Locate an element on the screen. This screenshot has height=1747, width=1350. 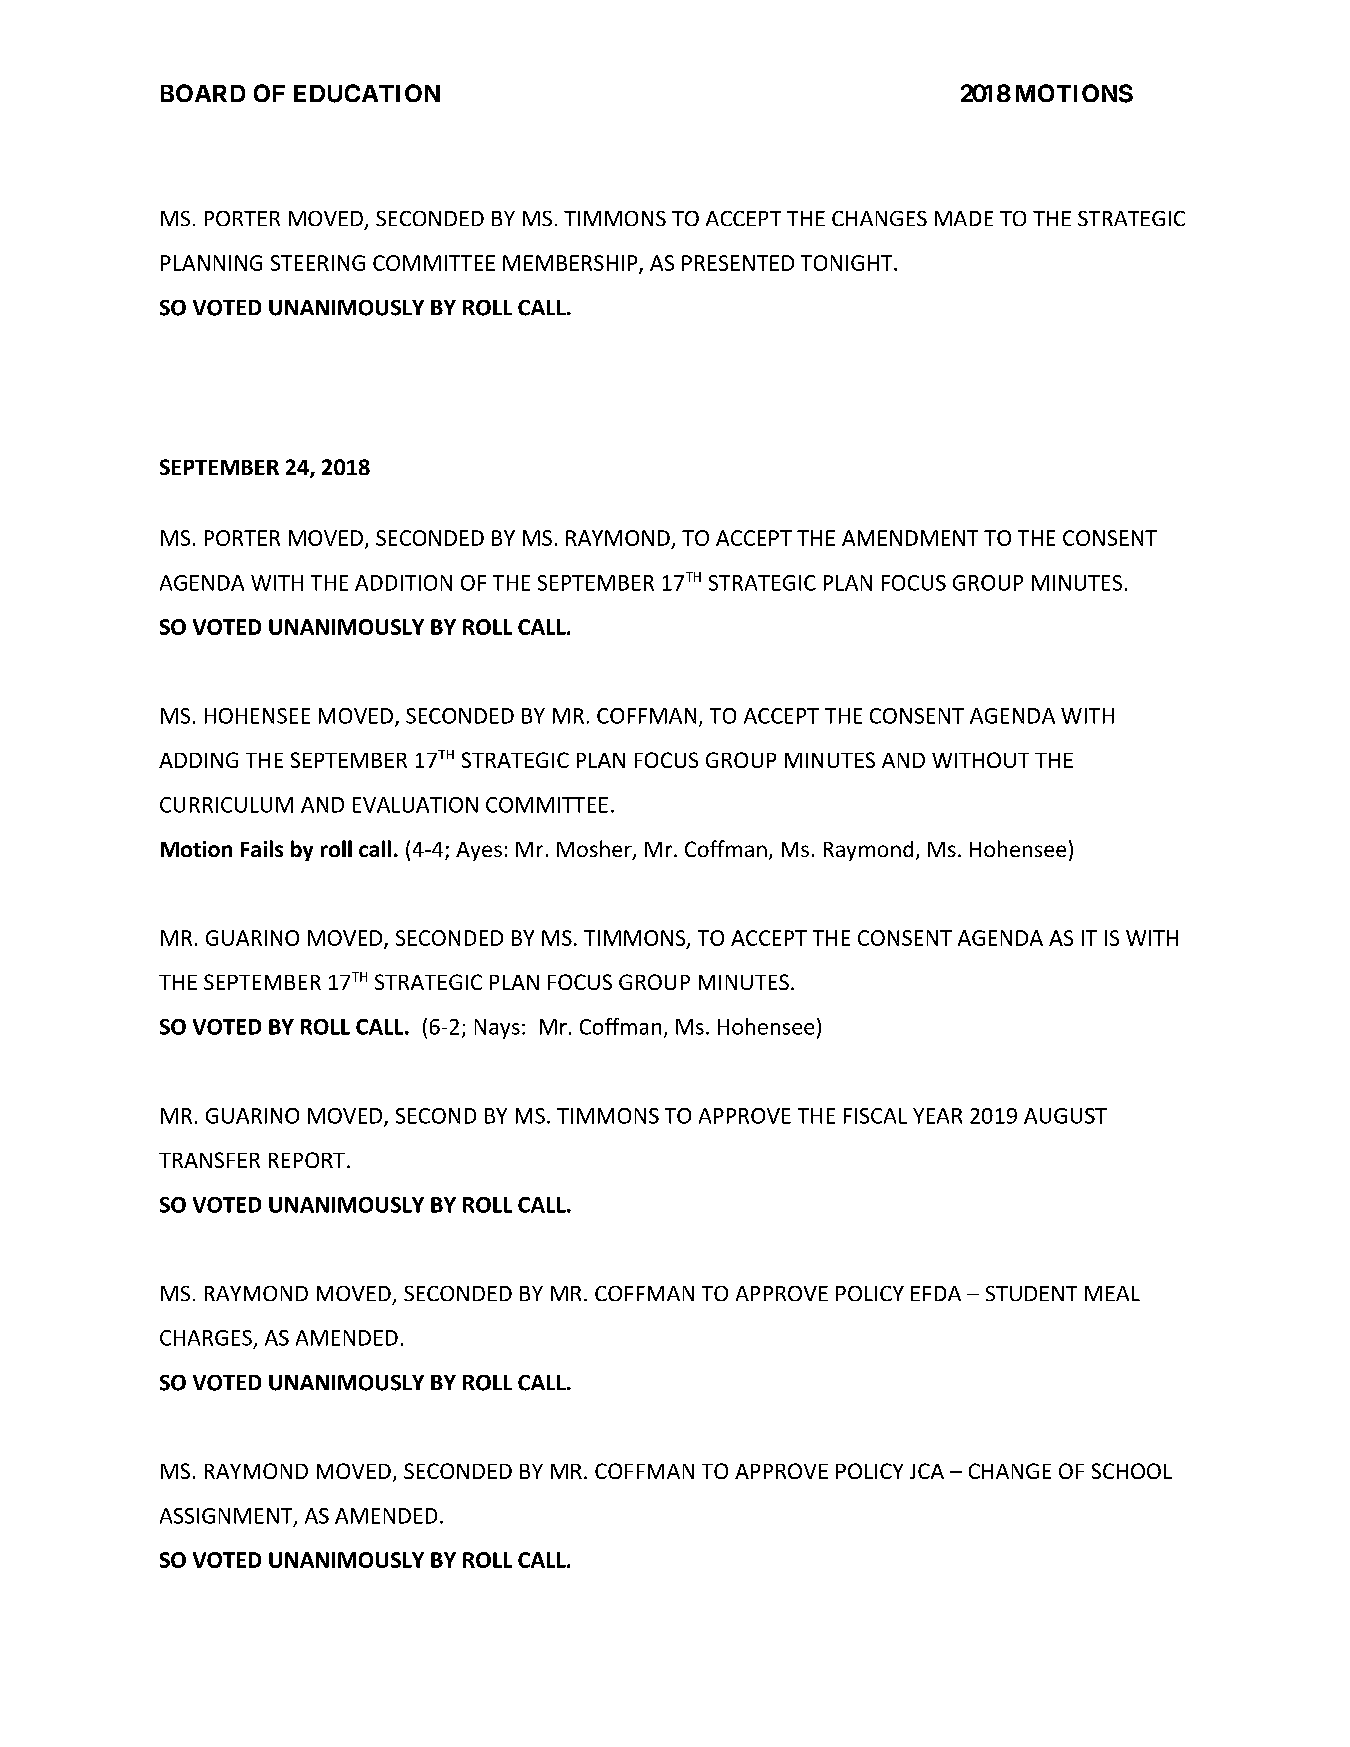
SCHOOL is located at coordinates (1132, 1471).
